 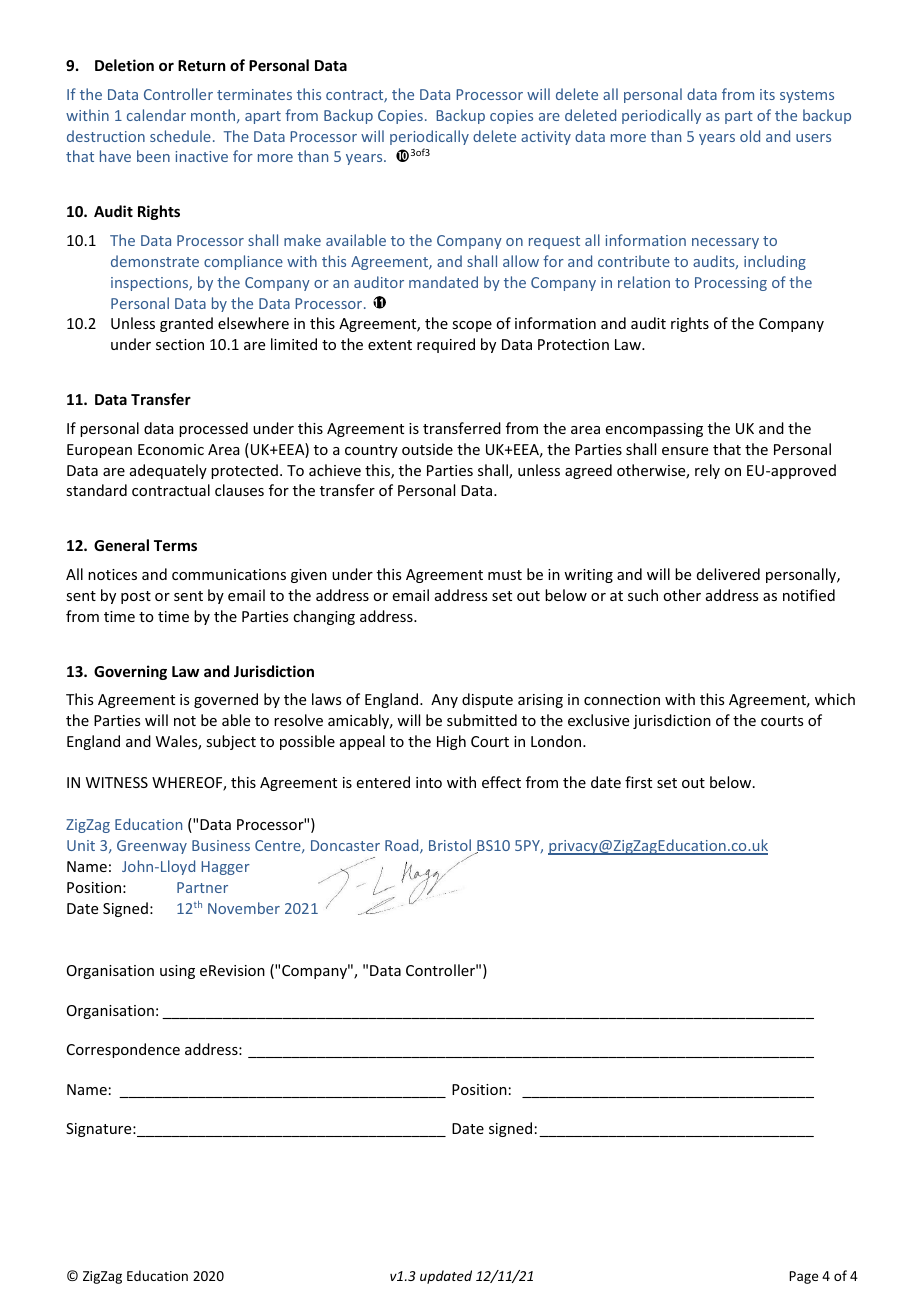 I want to click on old, so click(x=750, y=136).
